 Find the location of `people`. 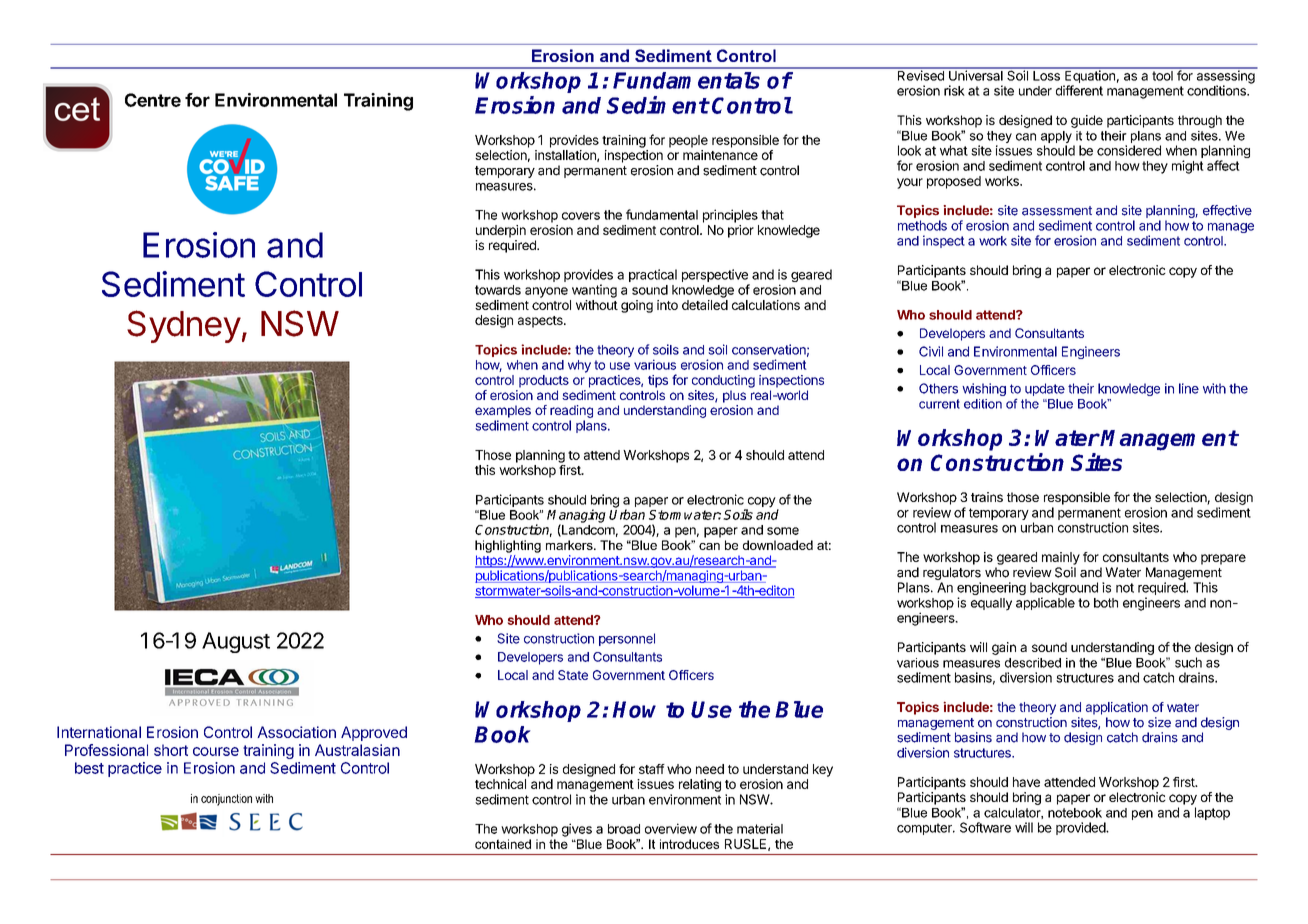

people is located at coordinates (688, 141).
